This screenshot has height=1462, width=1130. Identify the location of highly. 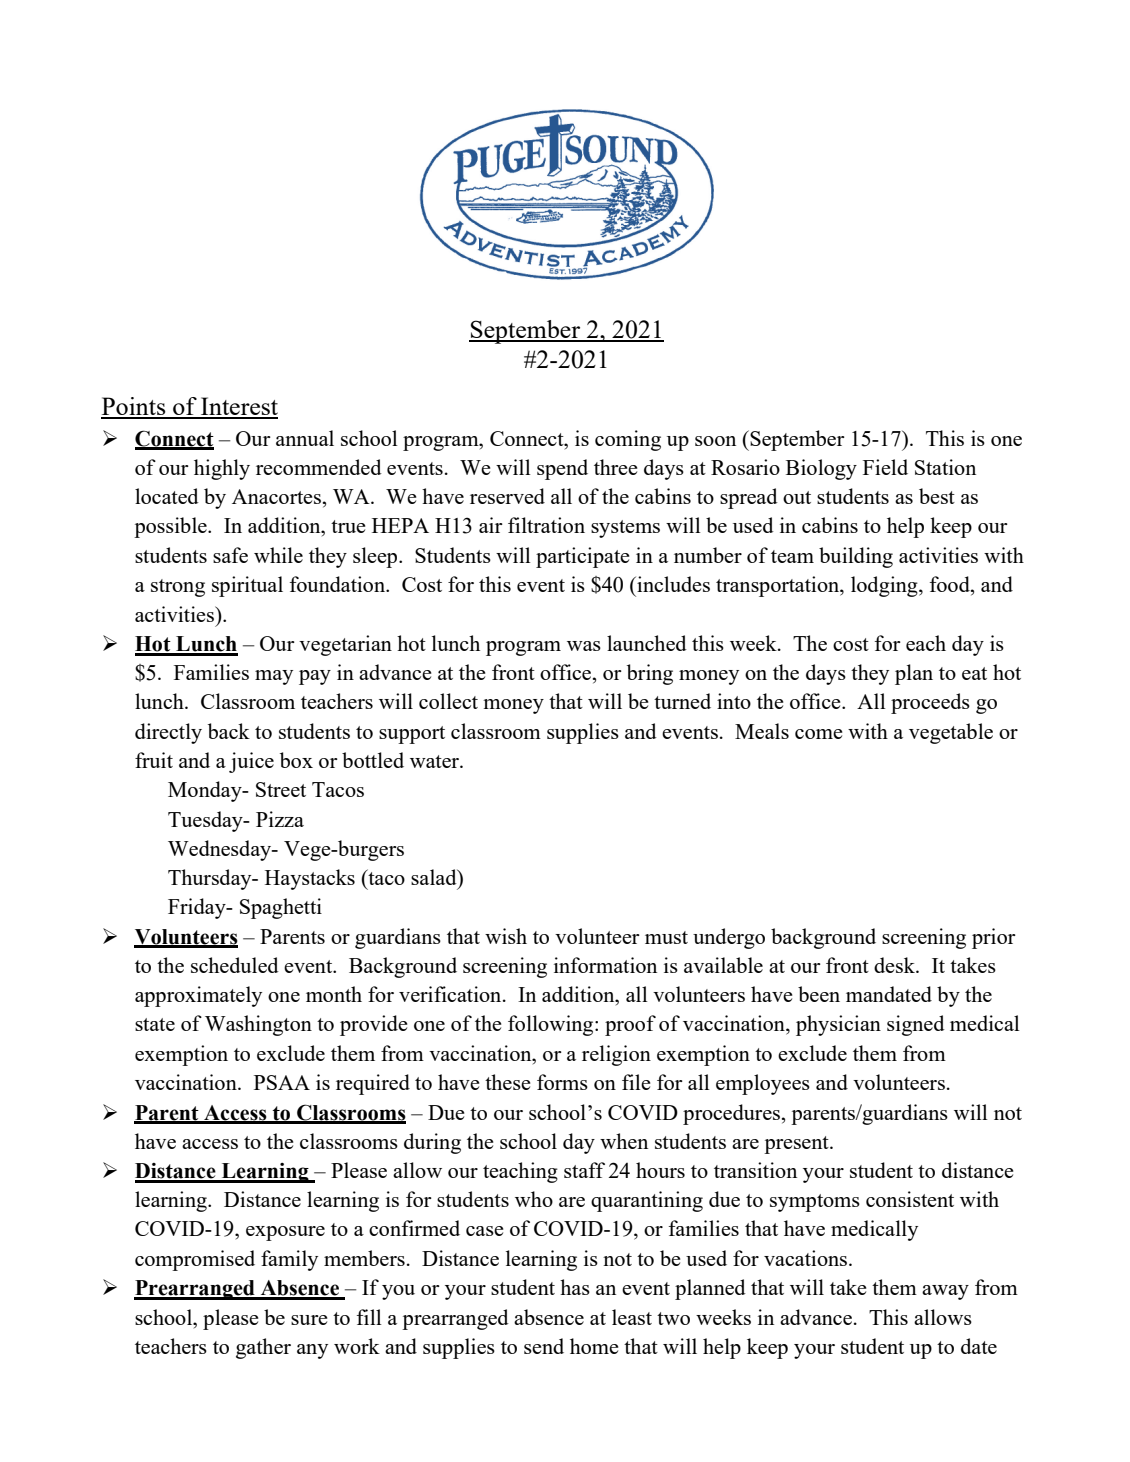
(222, 469).
